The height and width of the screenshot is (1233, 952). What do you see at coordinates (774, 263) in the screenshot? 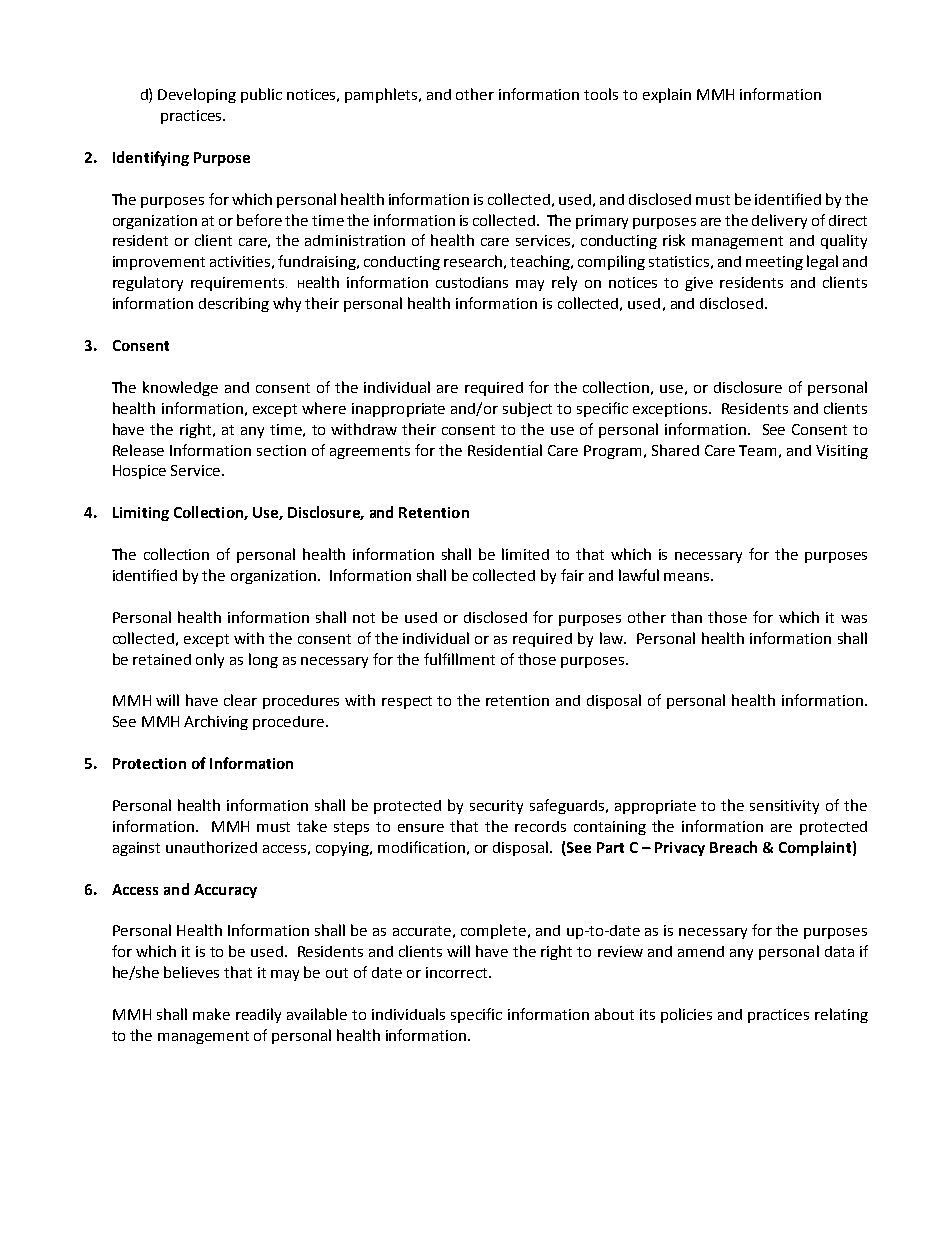
I see `meeting` at bounding box center [774, 263].
